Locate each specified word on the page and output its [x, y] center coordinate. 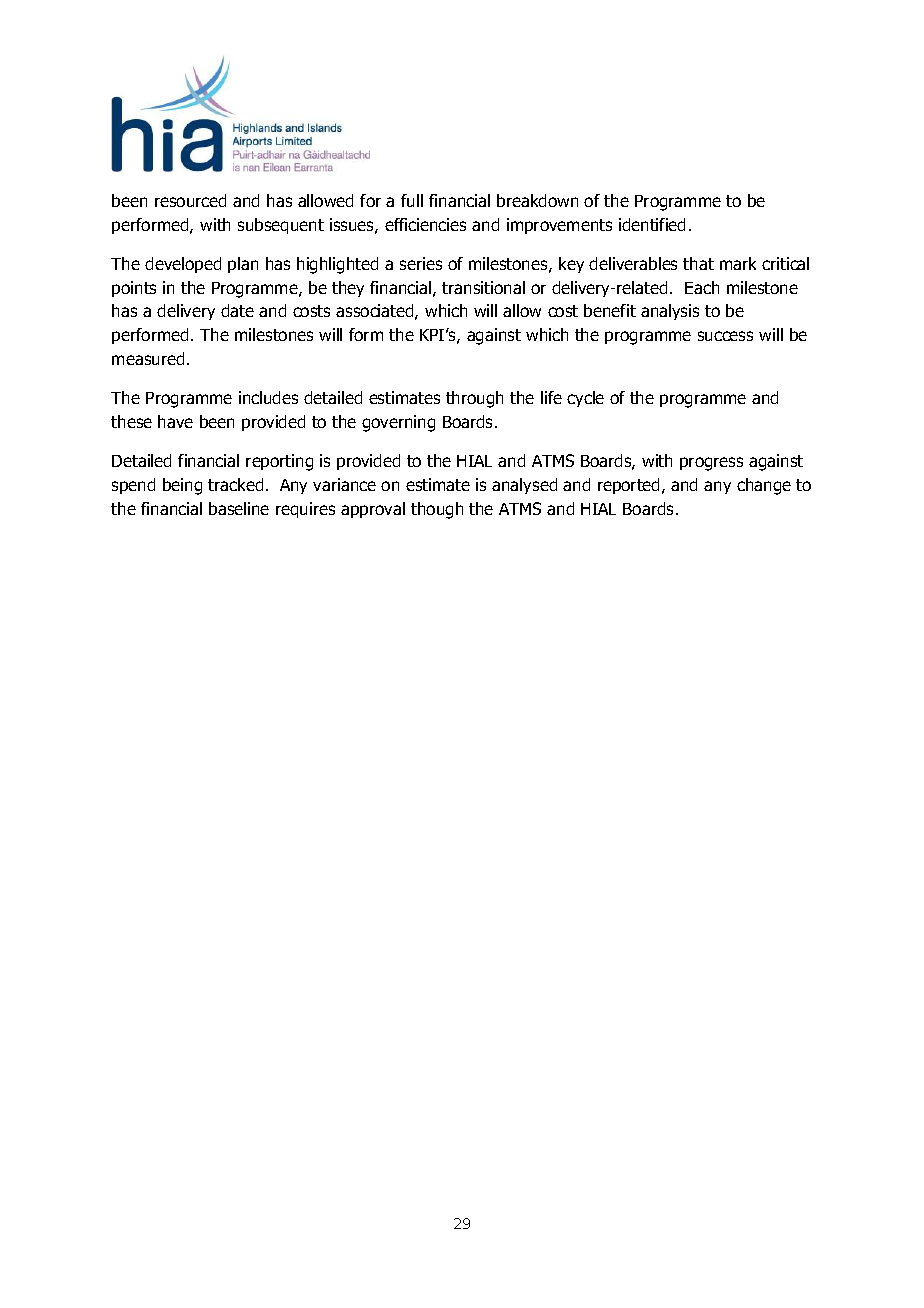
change [764, 486]
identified [652, 224]
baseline [239, 508]
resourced [190, 200]
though [437, 510]
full [412, 200]
